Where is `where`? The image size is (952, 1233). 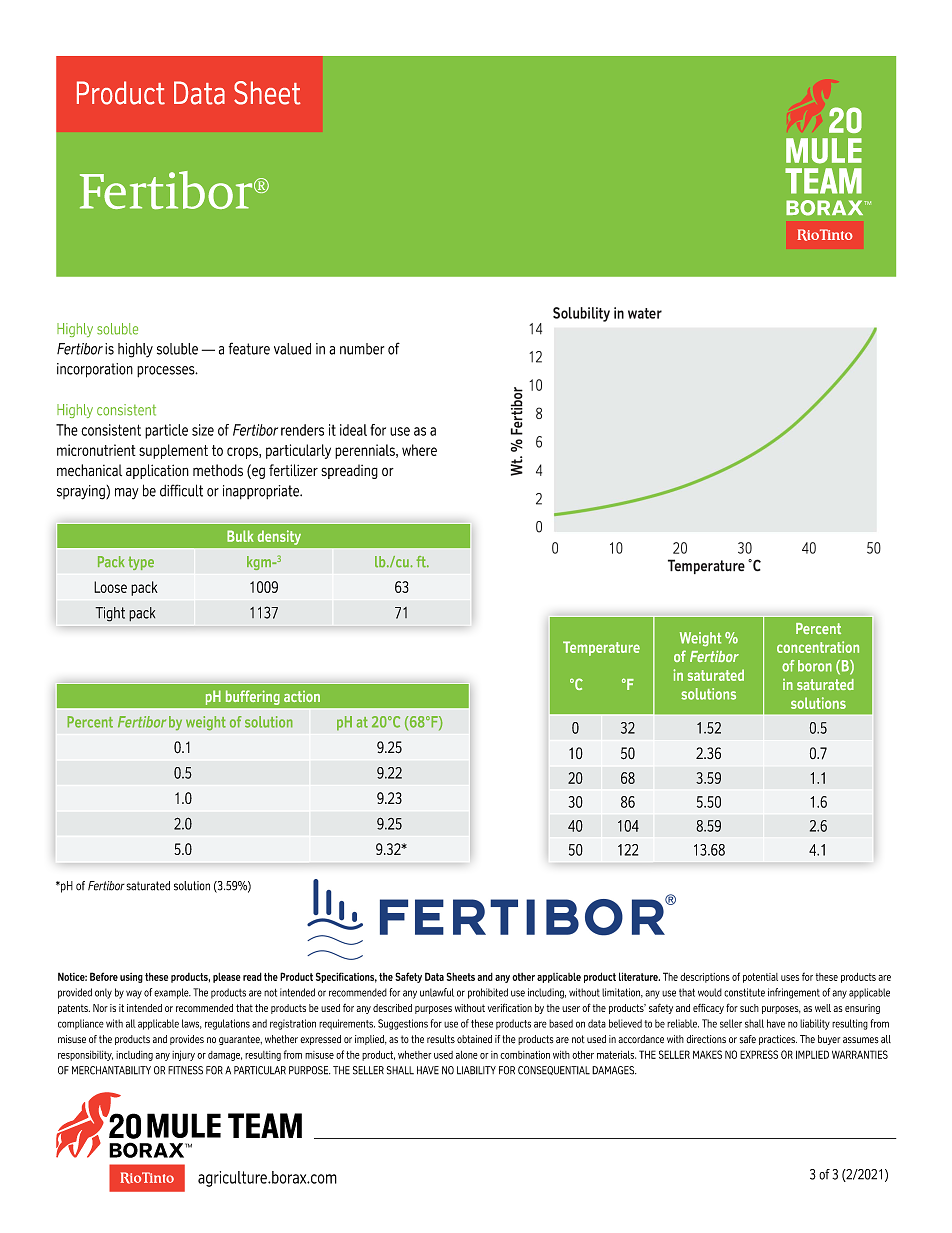 where is located at coordinates (419, 450).
